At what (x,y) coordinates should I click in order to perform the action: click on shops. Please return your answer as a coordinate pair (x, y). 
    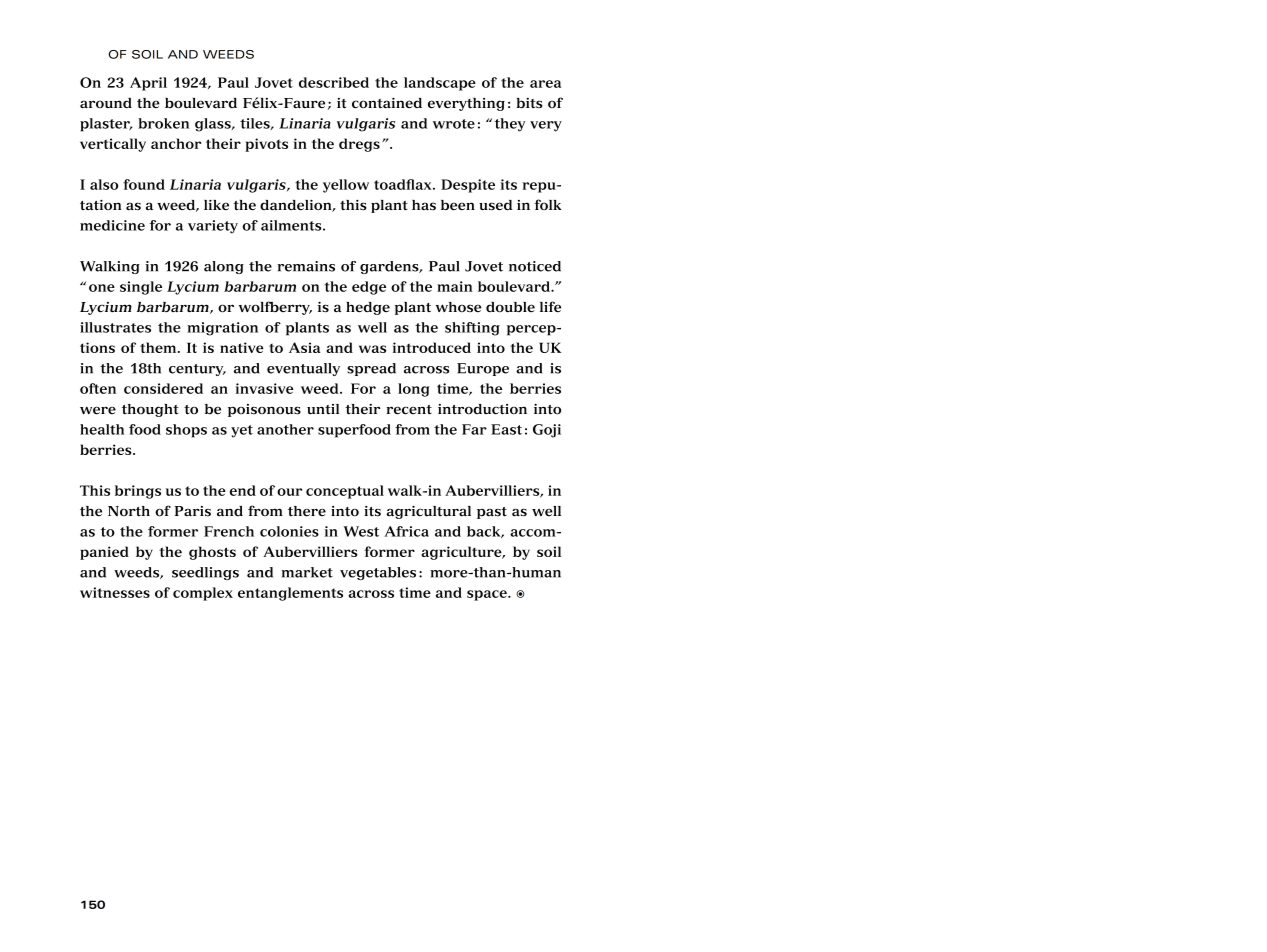
    Looking at the image, I should click on (186, 431).
